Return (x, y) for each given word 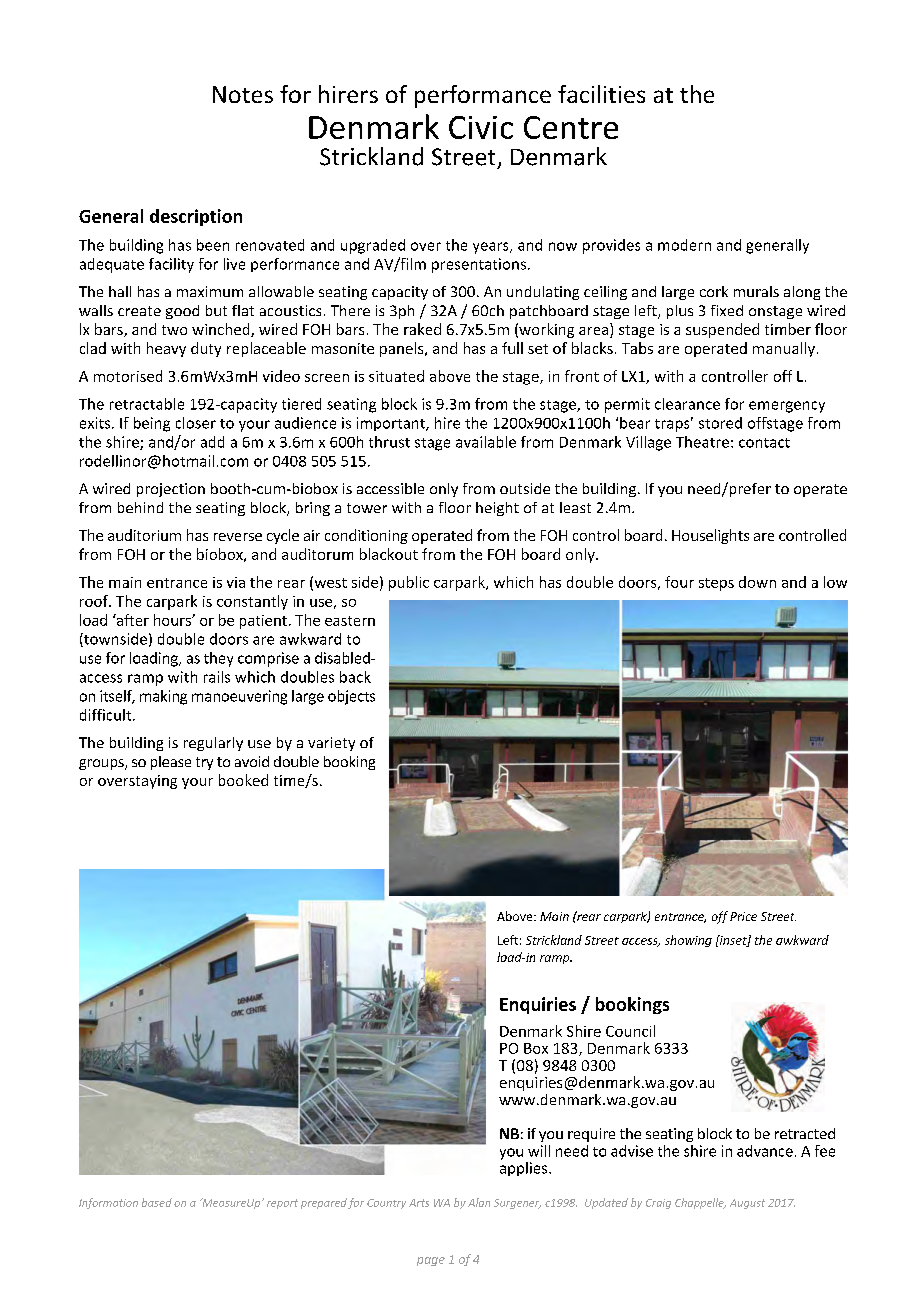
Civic (481, 127)
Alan (479, 1202)
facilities (601, 94)
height (497, 509)
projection (171, 490)
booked (243, 780)
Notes (243, 94)
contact (764, 443)
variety (331, 744)
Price (743, 916)
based (157, 1202)
